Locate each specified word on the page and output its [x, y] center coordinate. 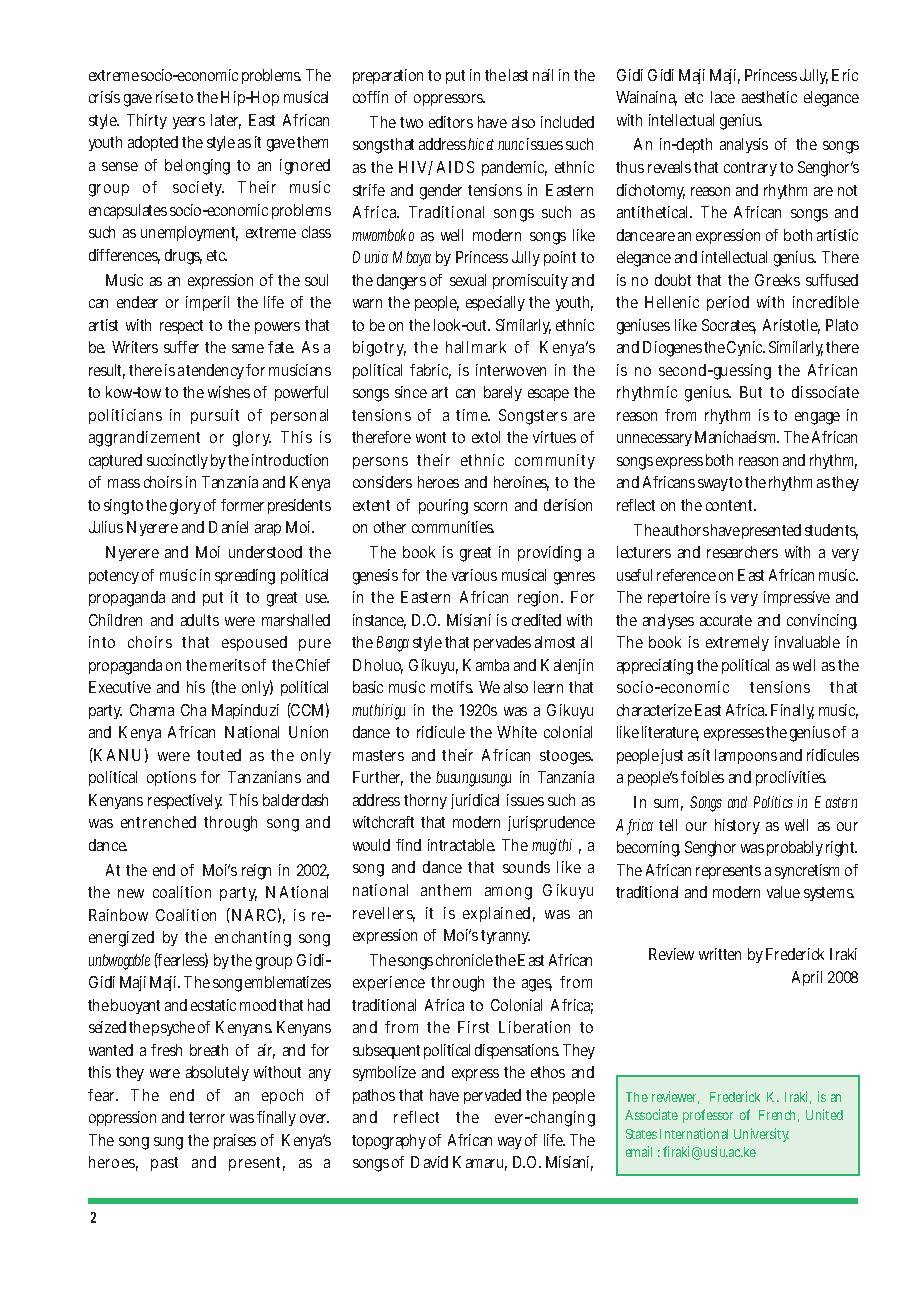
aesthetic [769, 97]
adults [200, 620]
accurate [726, 620]
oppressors [449, 100]
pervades [502, 643]
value [783, 892]
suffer [181, 347]
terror [207, 1117]
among [508, 893]
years [189, 123]
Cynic [746, 348]
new [131, 893]
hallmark [476, 347]
